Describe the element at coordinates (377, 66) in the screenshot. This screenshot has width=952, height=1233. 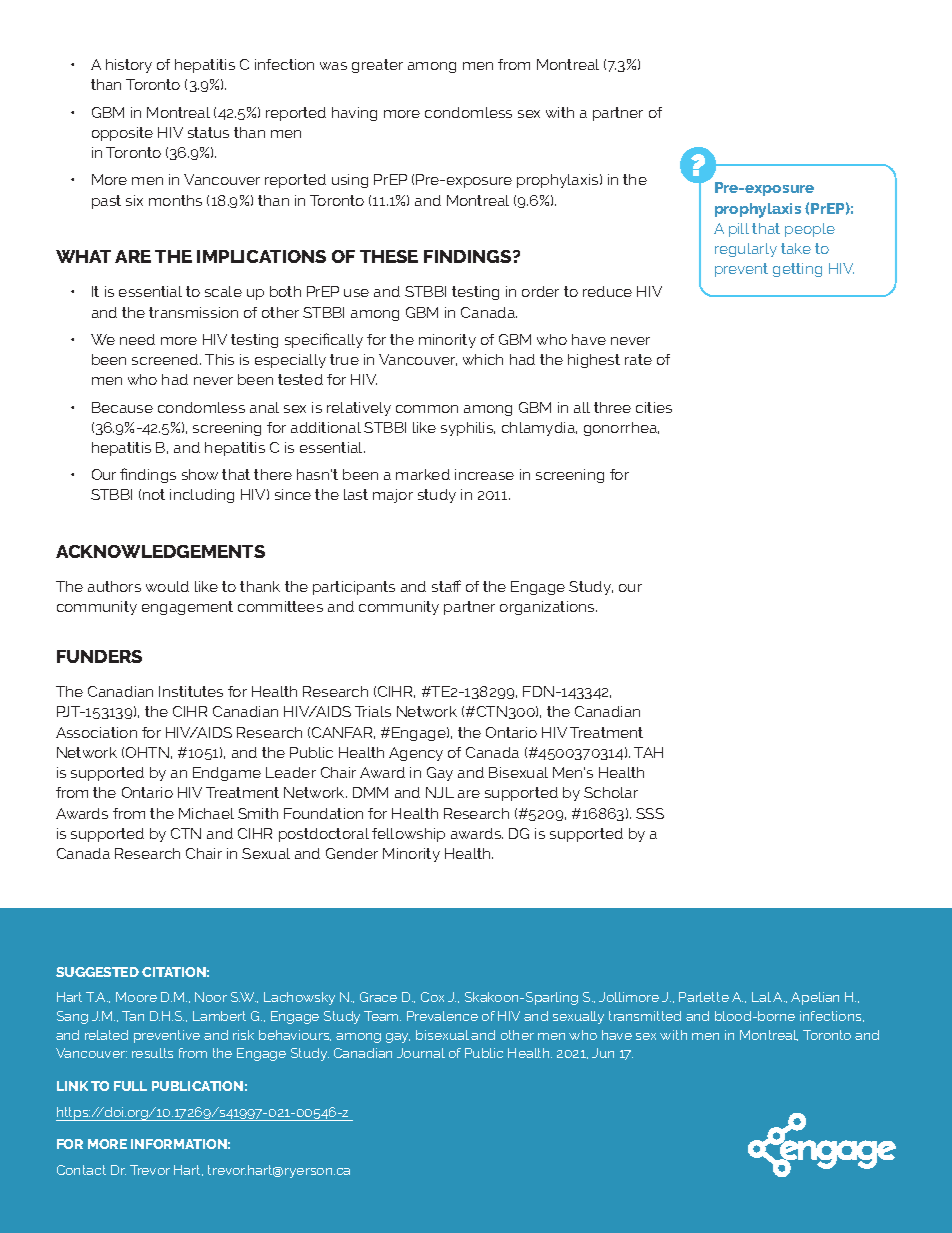
I see `greater` at that location.
